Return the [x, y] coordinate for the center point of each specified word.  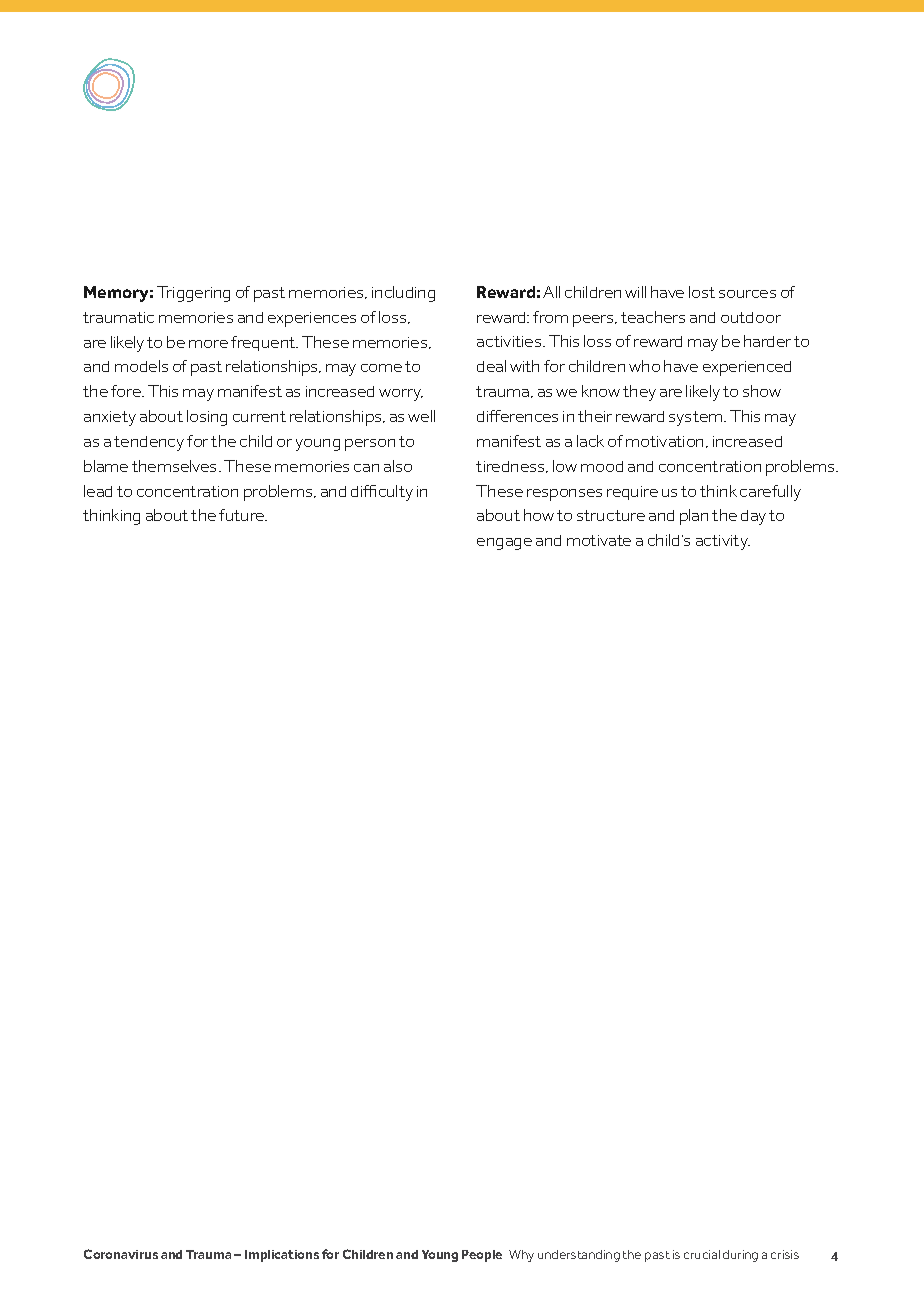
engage [504, 544]
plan [694, 517]
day [753, 517]
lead [98, 491]
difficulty [382, 493]
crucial [702, 1254]
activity [723, 542]
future [243, 515]
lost [702, 292]
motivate [599, 540]
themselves [176, 466]
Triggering [193, 294]
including [403, 294]
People [482, 1256]
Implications [282, 1256]
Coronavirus [121, 1254]
